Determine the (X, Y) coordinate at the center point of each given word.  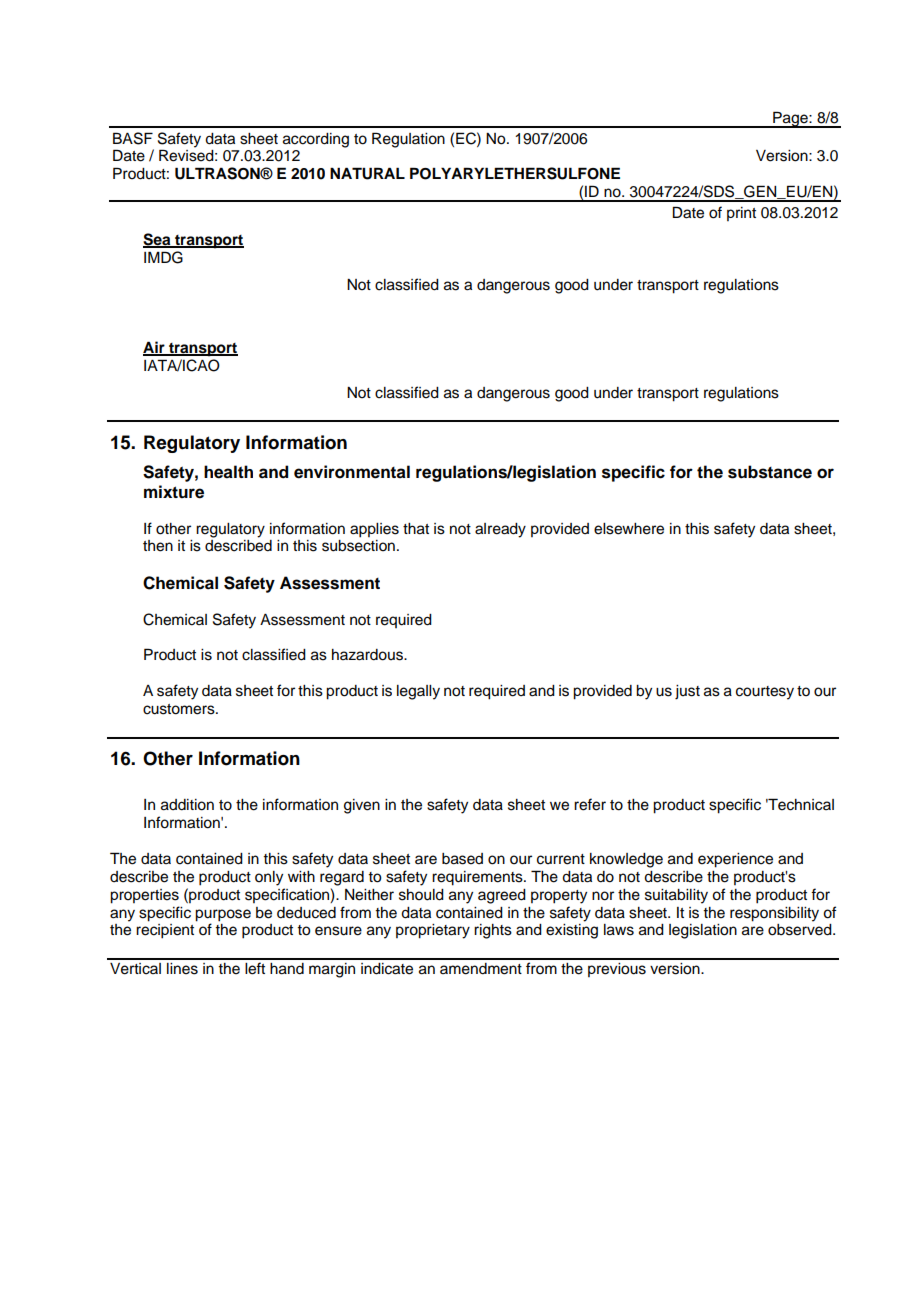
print (741, 214)
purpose (223, 915)
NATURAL (367, 173)
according (316, 140)
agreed (502, 896)
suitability (676, 896)
